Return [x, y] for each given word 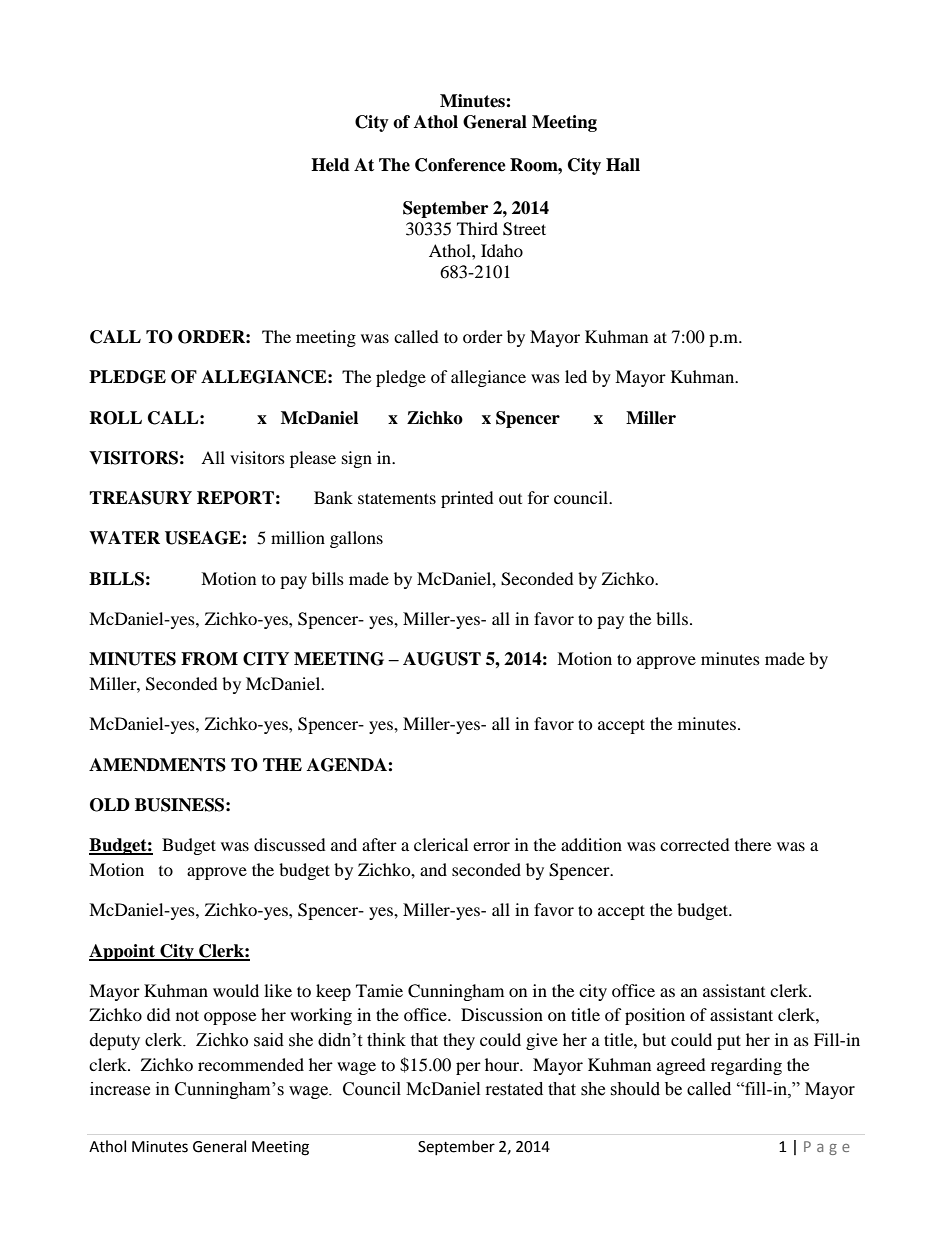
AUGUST [442, 659]
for [538, 497]
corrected [695, 844]
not [187, 1015]
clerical [441, 844]
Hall [623, 165]
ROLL [115, 418]
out [510, 499]
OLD [110, 805]
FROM [209, 659]
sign [357, 459]
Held [330, 165]
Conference [460, 165]
